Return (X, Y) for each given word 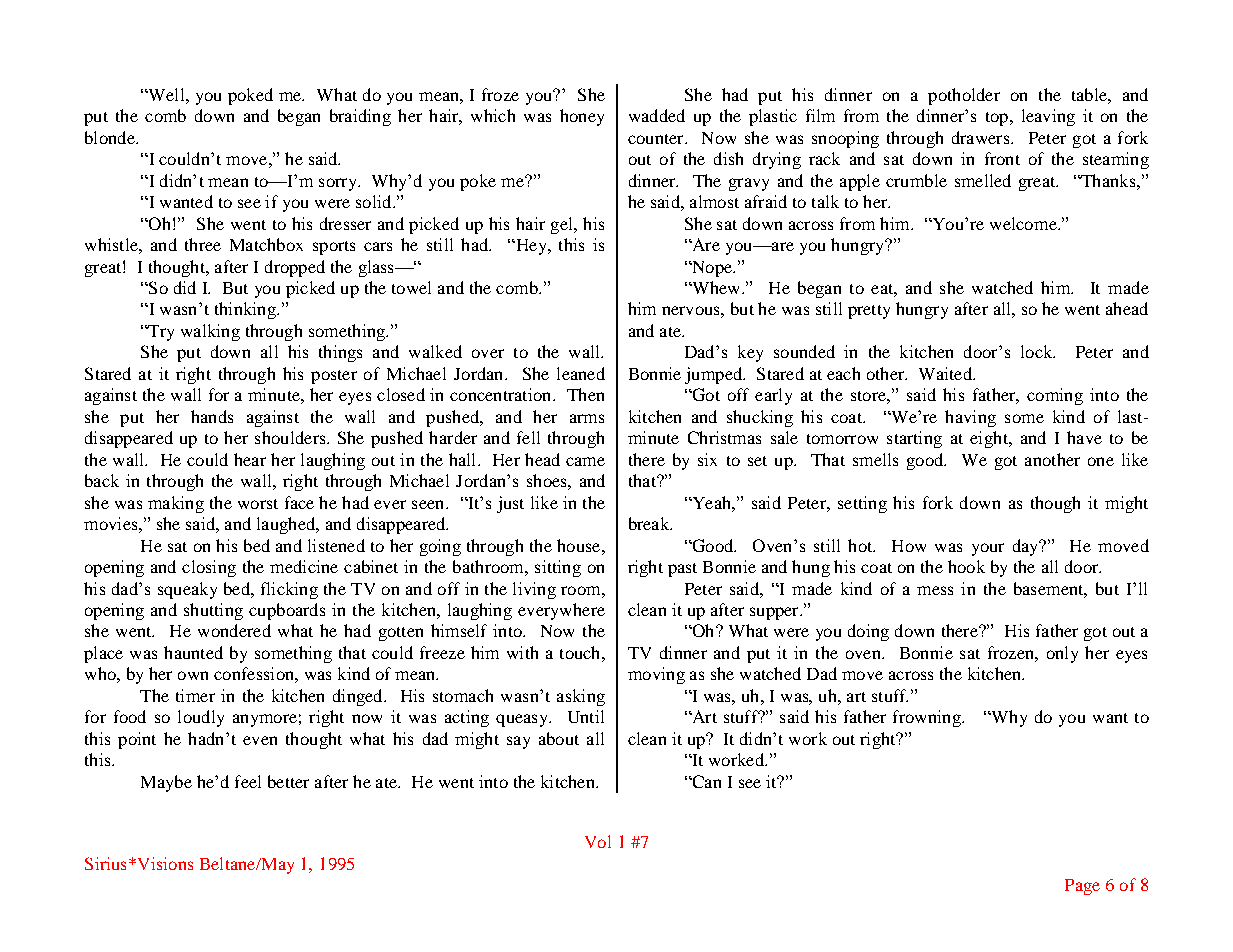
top (998, 119)
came (585, 461)
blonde (111, 137)
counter (657, 139)
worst (258, 504)
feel (248, 781)
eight (990, 439)
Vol (598, 841)
